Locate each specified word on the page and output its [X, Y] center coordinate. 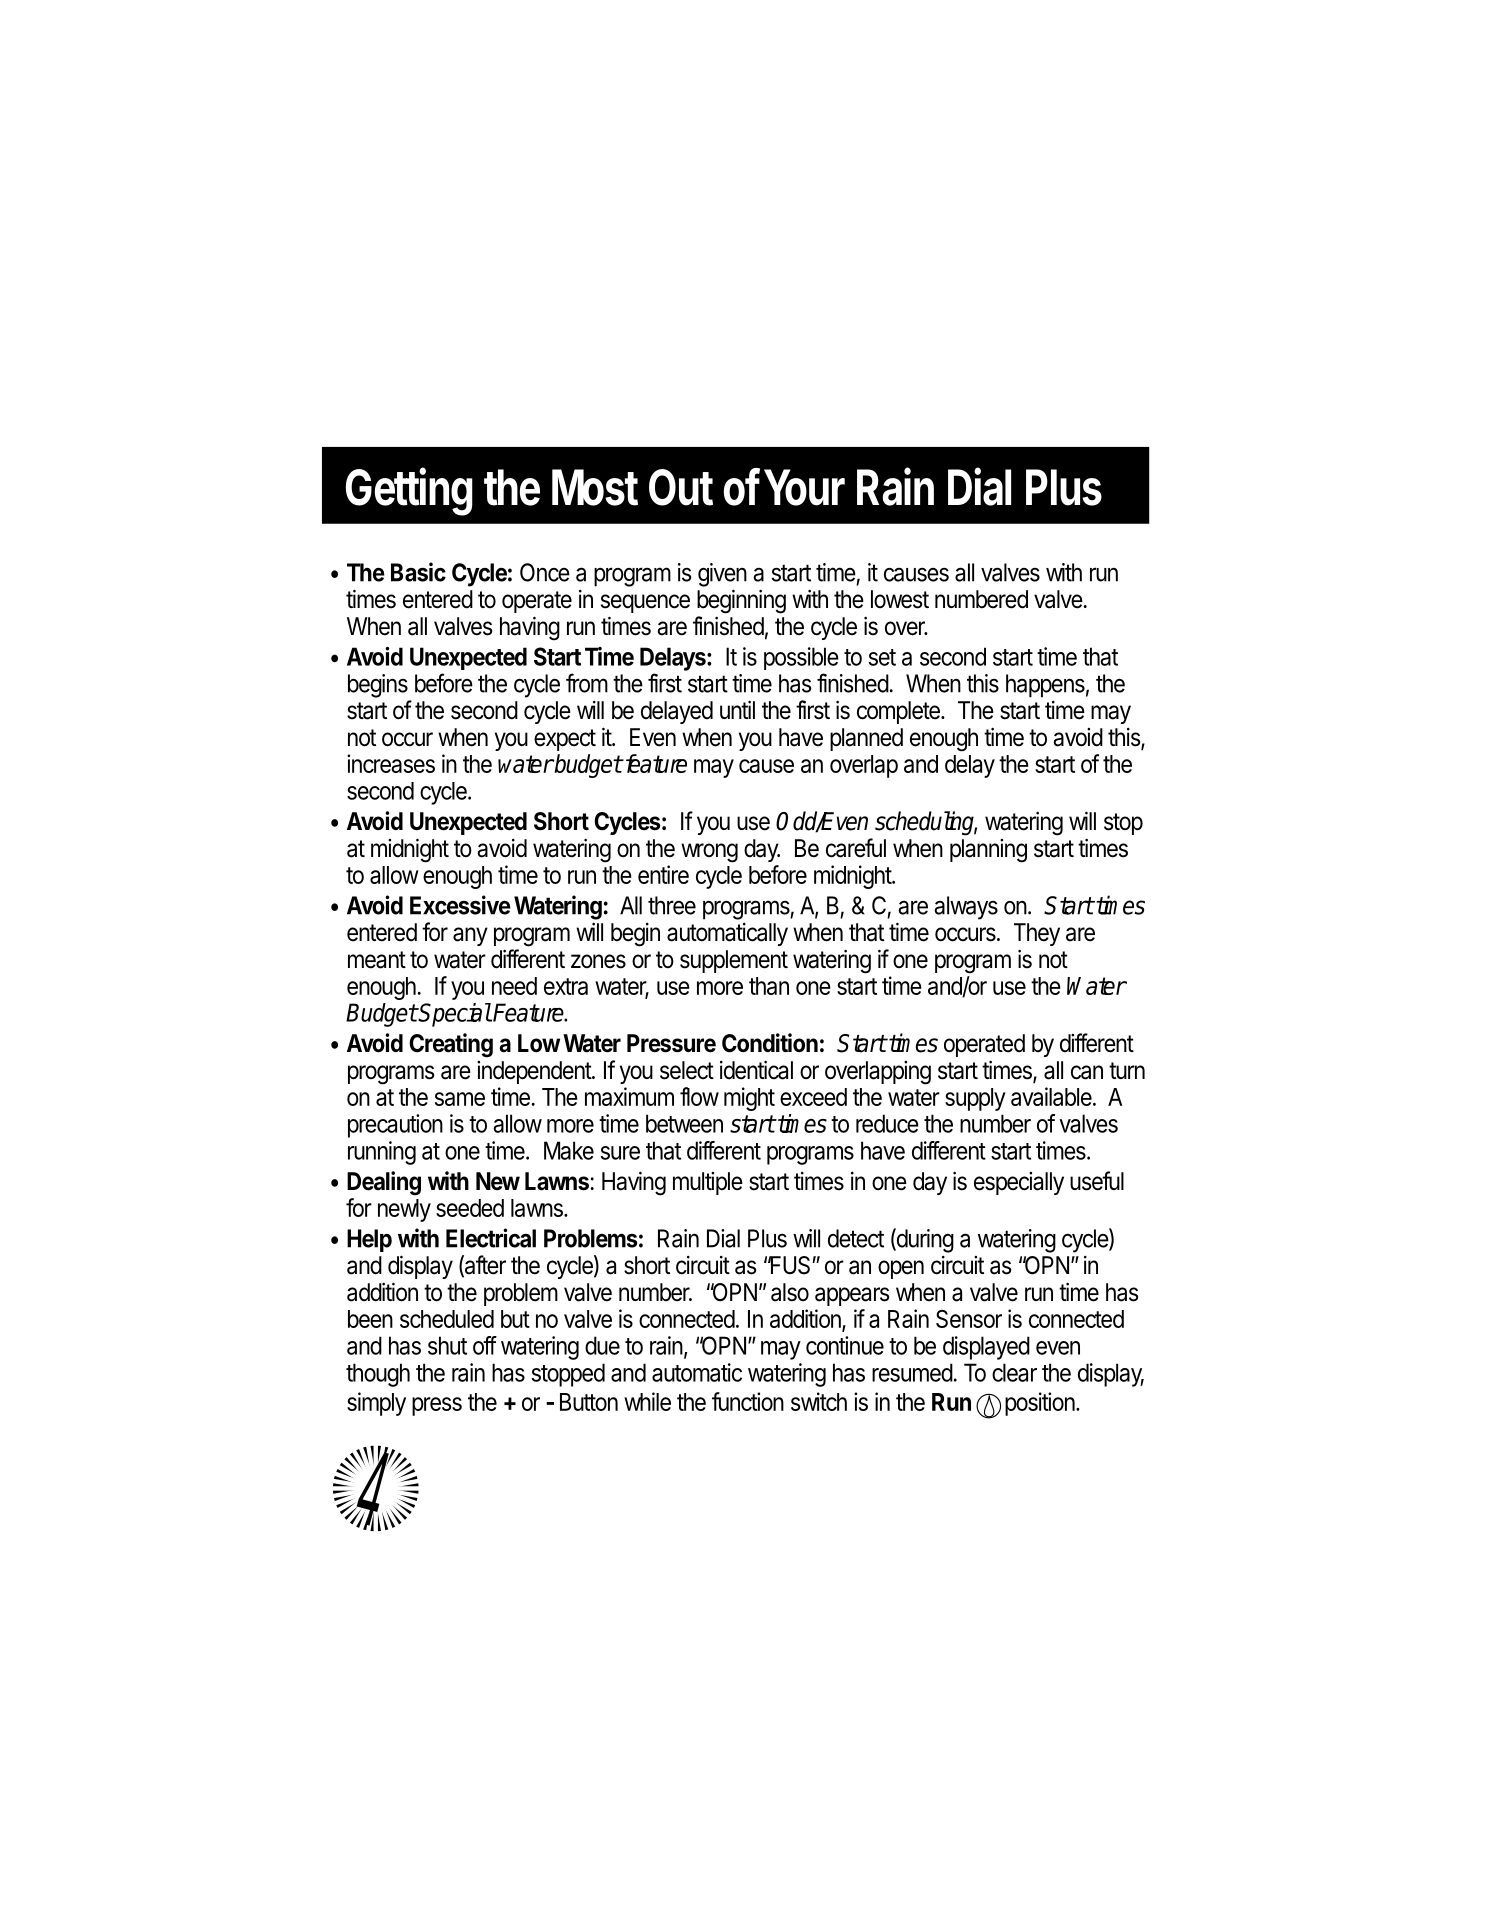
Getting [409, 491]
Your [804, 487]
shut [447, 1345]
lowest [900, 599]
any [470, 936]
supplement [734, 961]
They [1037, 934]
